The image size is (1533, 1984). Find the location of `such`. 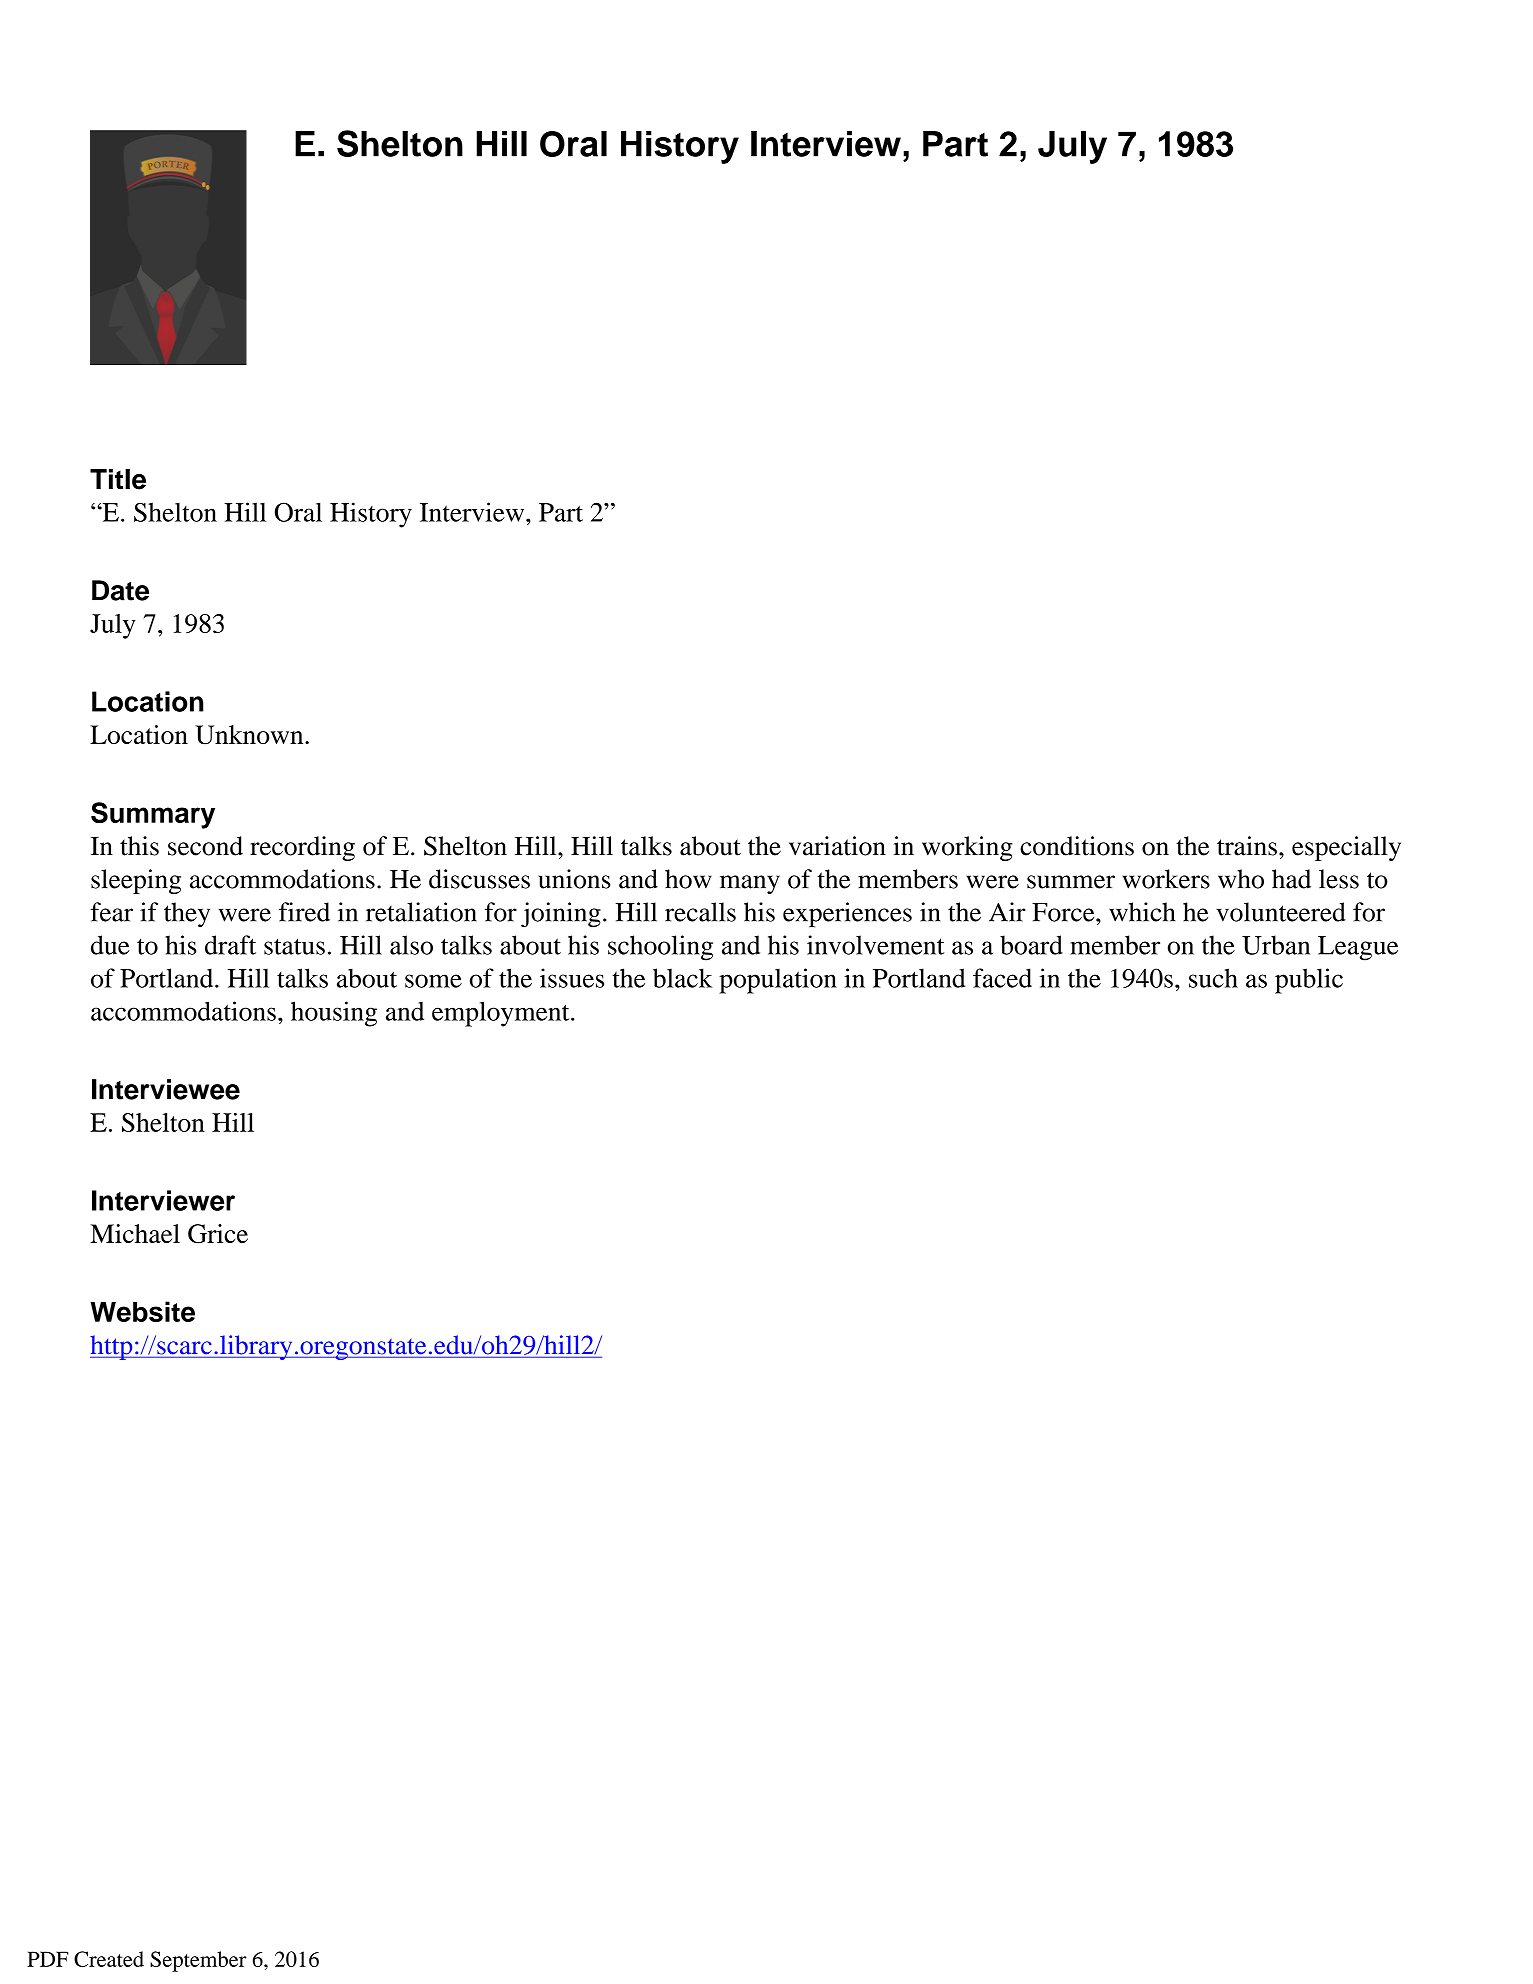

such is located at coordinates (1213, 978).
